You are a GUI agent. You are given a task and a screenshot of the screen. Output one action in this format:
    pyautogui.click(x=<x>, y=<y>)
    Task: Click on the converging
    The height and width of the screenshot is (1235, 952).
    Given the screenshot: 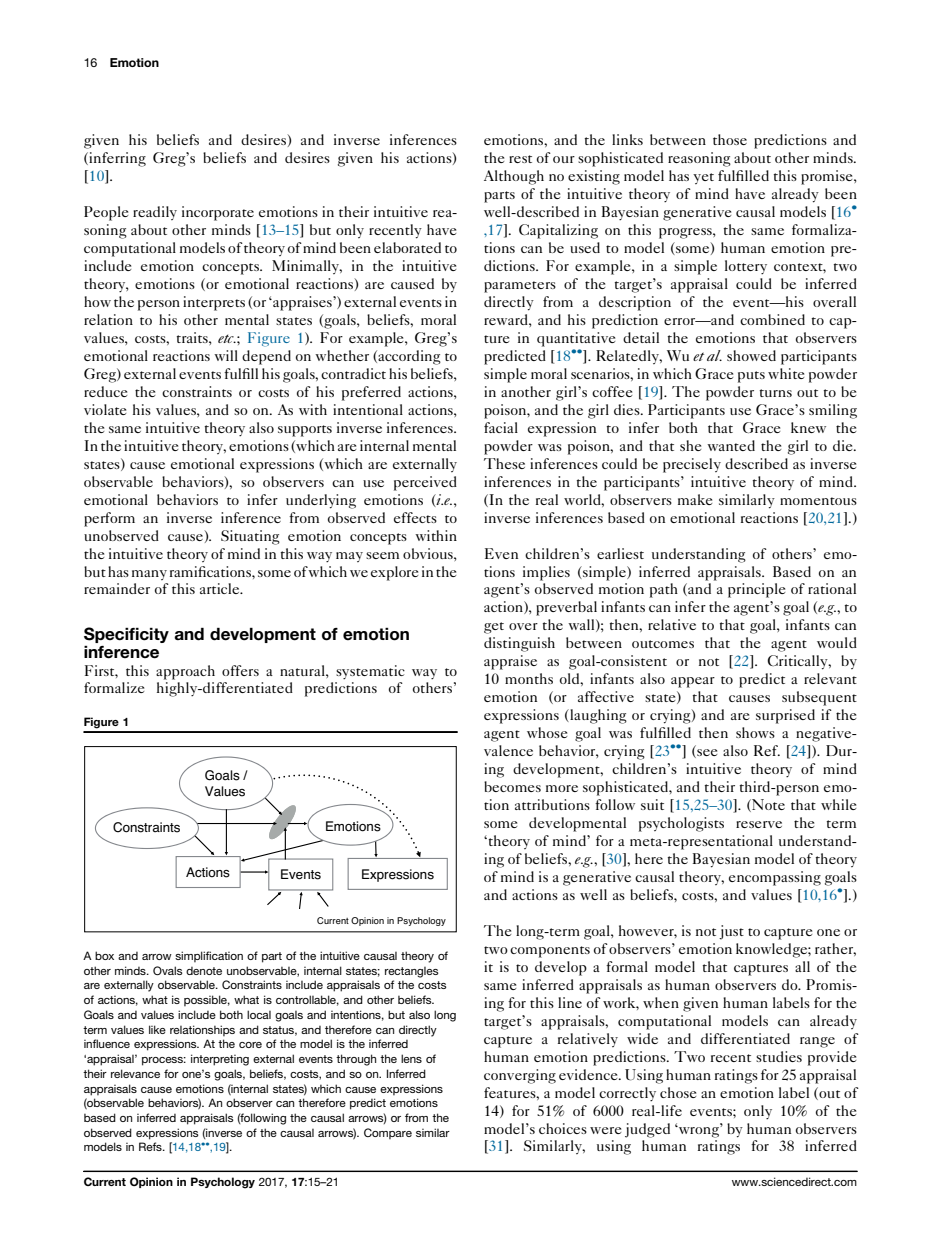 What is the action you would take?
    pyautogui.click(x=520, y=1076)
